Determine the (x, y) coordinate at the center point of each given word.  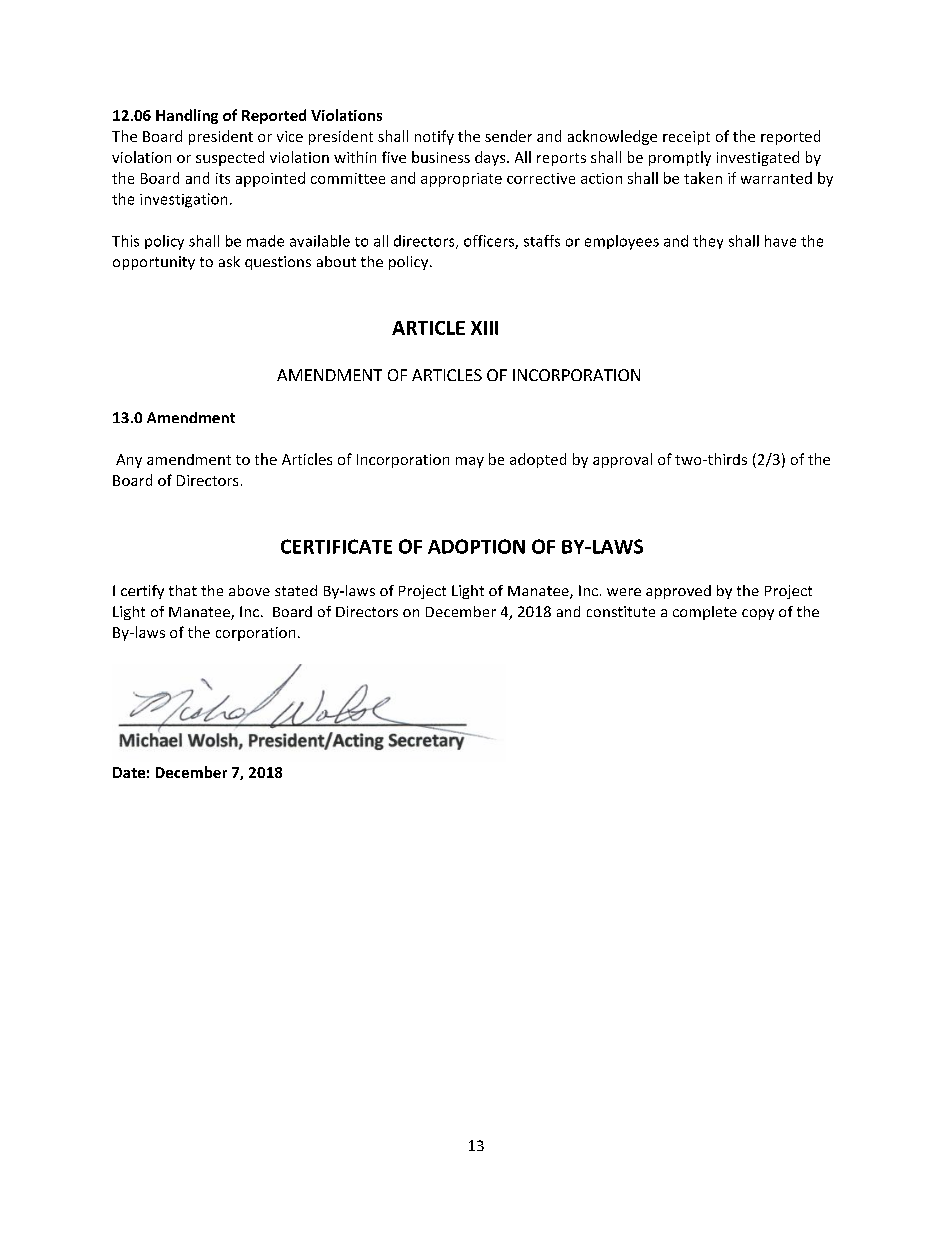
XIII (484, 328)
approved (678, 592)
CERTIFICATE (336, 546)
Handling (187, 116)
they (708, 242)
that (183, 590)
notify (434, 137)
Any (129, 461)
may (470, 462)
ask (229, 261)
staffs (542, 241)
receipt (686, 138)
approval (622, 460)
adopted (538, 460)
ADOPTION (476, 546)
